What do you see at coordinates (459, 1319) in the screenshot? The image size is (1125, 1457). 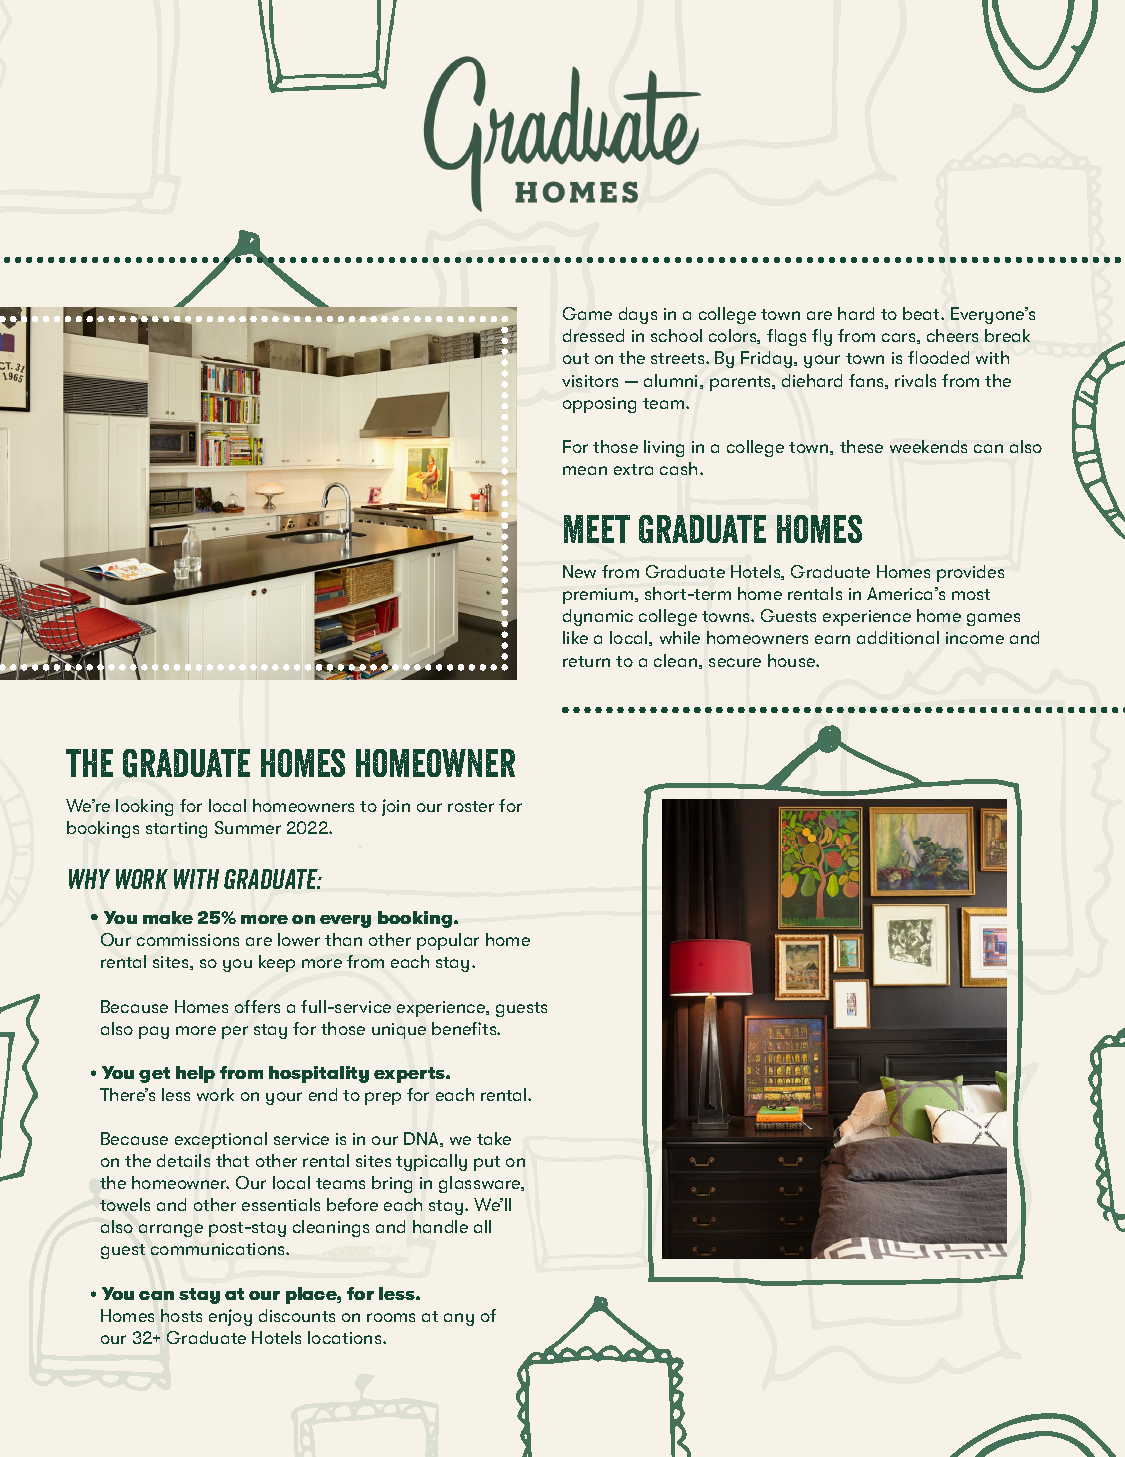 I see `any` at bounding box center [459, 1319].
